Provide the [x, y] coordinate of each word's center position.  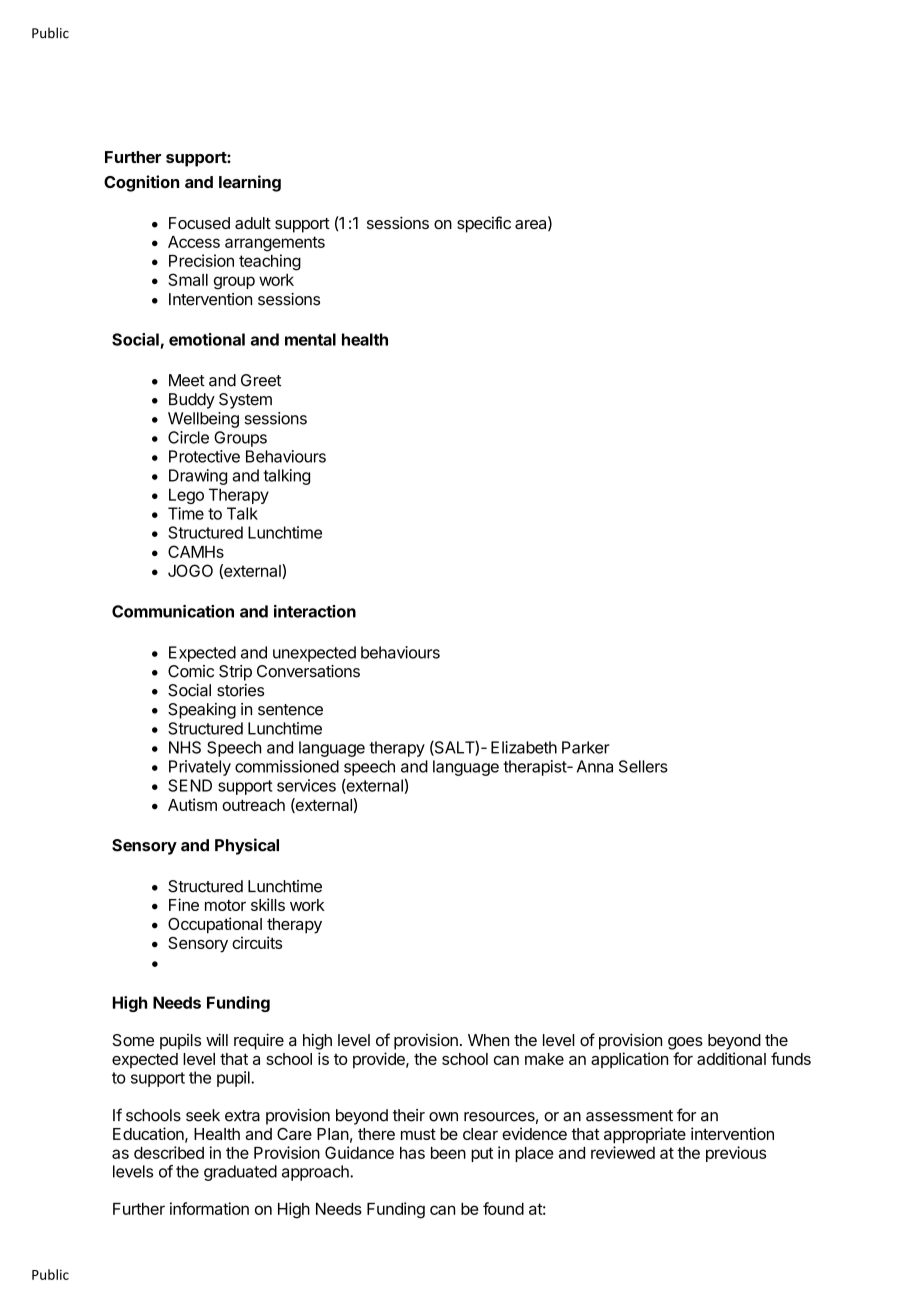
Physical [247, 846]
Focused [199, 223]
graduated [240, 1173]
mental [310, 339]
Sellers [643, 766]
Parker [586, 747]
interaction [315, 611]
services [306, 785]
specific [484, 224]
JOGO [190, 570]
